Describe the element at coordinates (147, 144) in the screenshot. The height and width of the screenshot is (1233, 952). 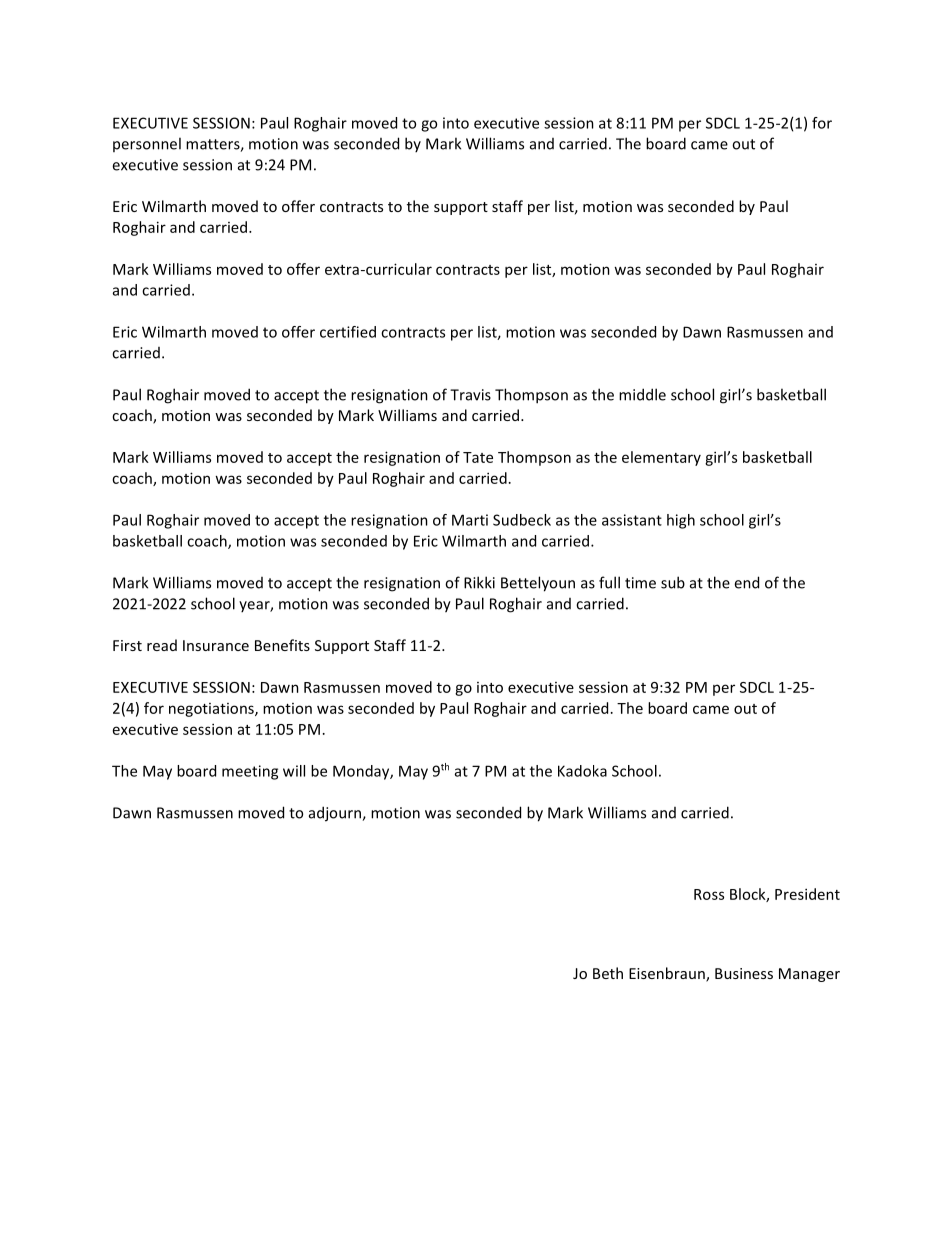
I see `personnel` at that location.
